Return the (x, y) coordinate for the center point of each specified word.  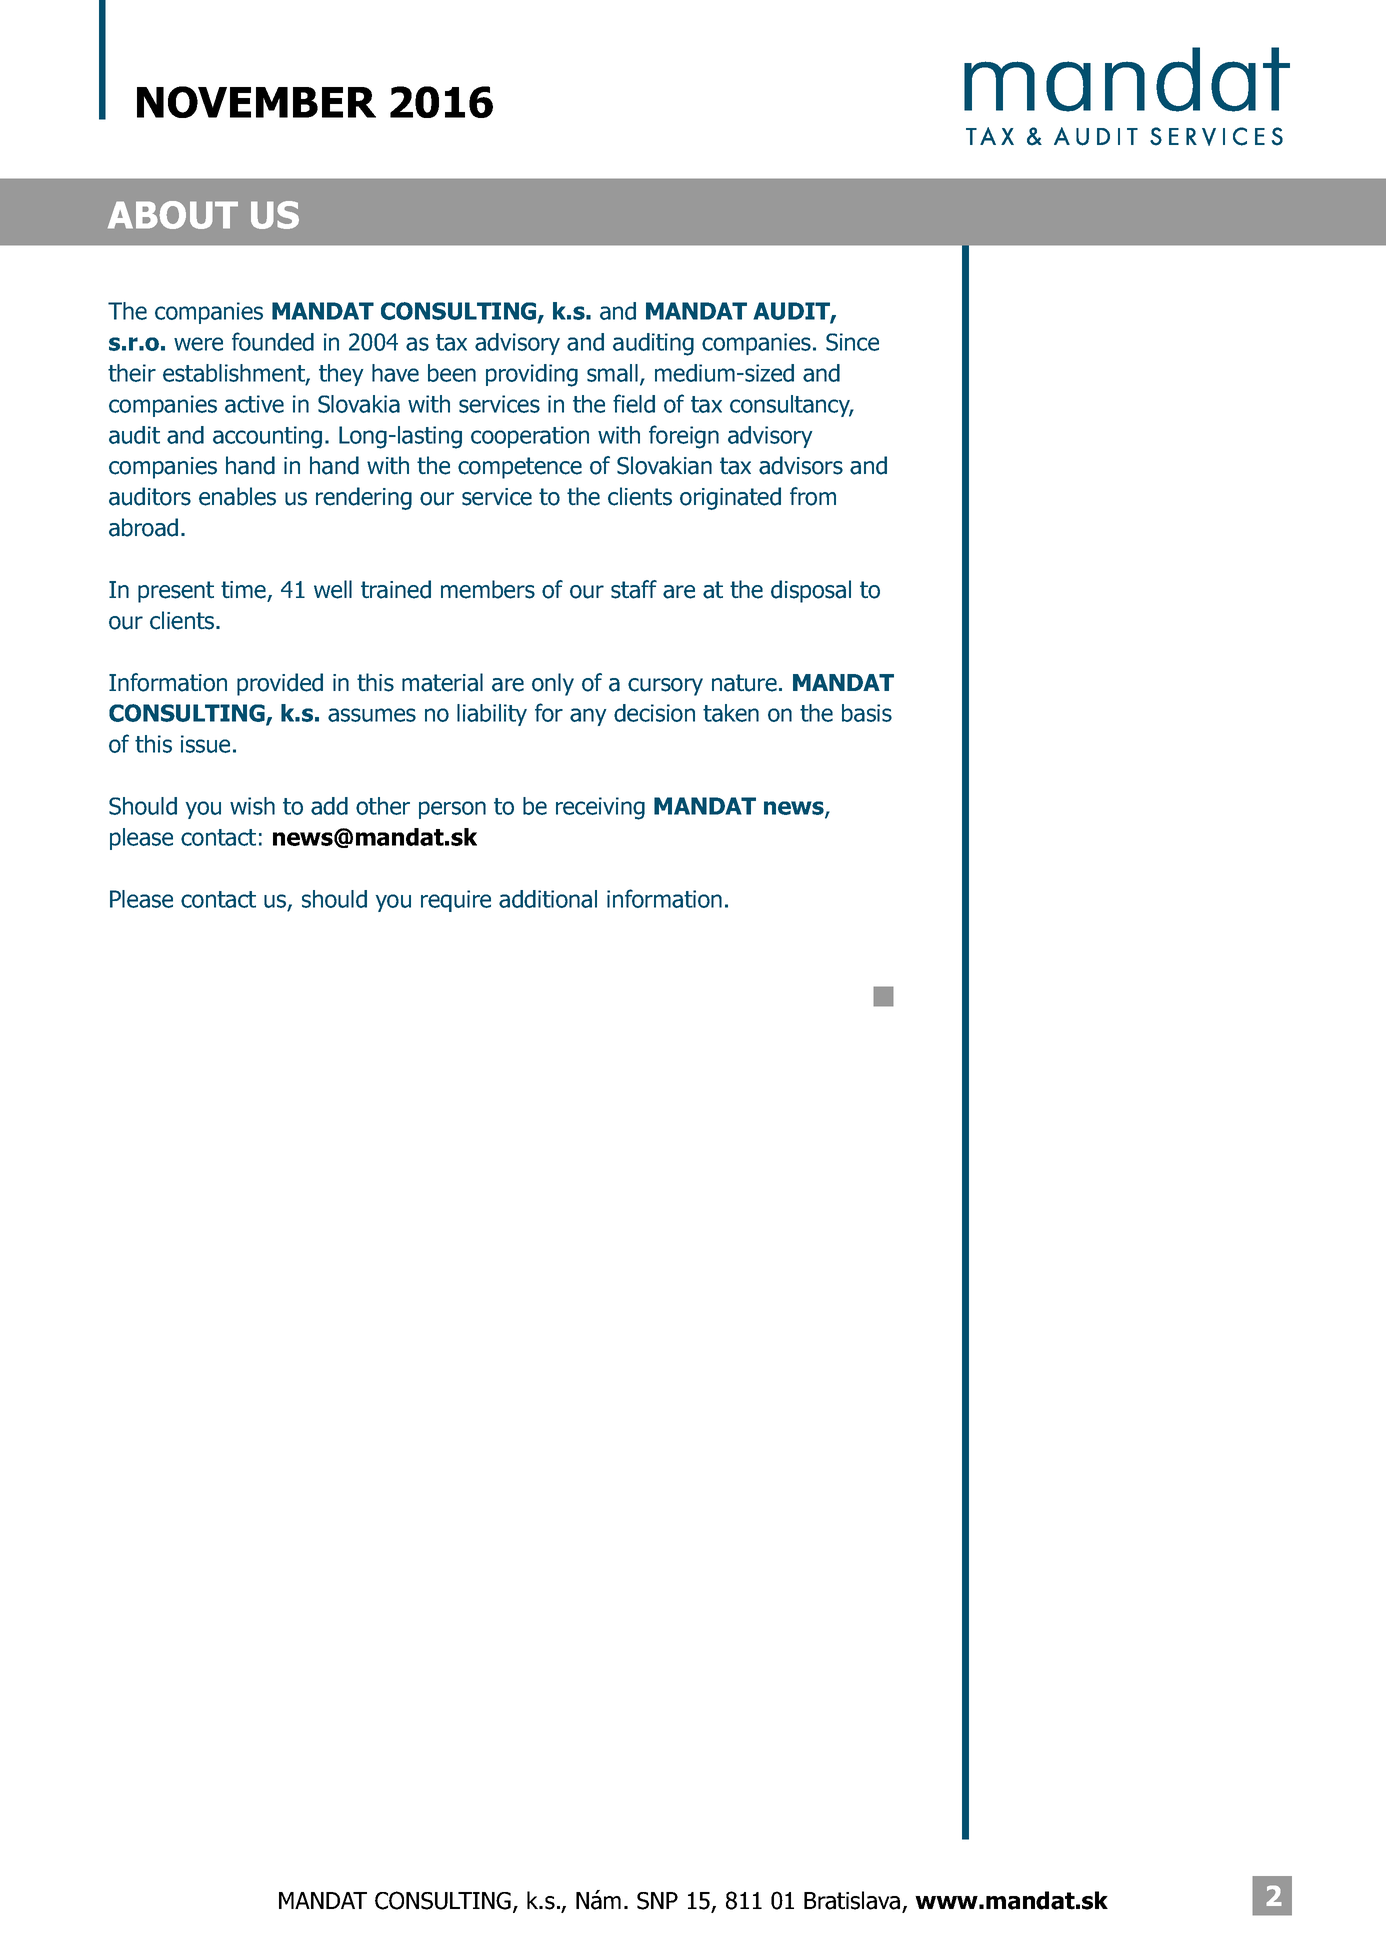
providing (532, 375)
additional (548, 899)
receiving (600, 808)
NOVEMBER (256, 102)
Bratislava (853, 1901)
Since (852, 342)
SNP (657, 1901)
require (456, 901)
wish (252, 806)
